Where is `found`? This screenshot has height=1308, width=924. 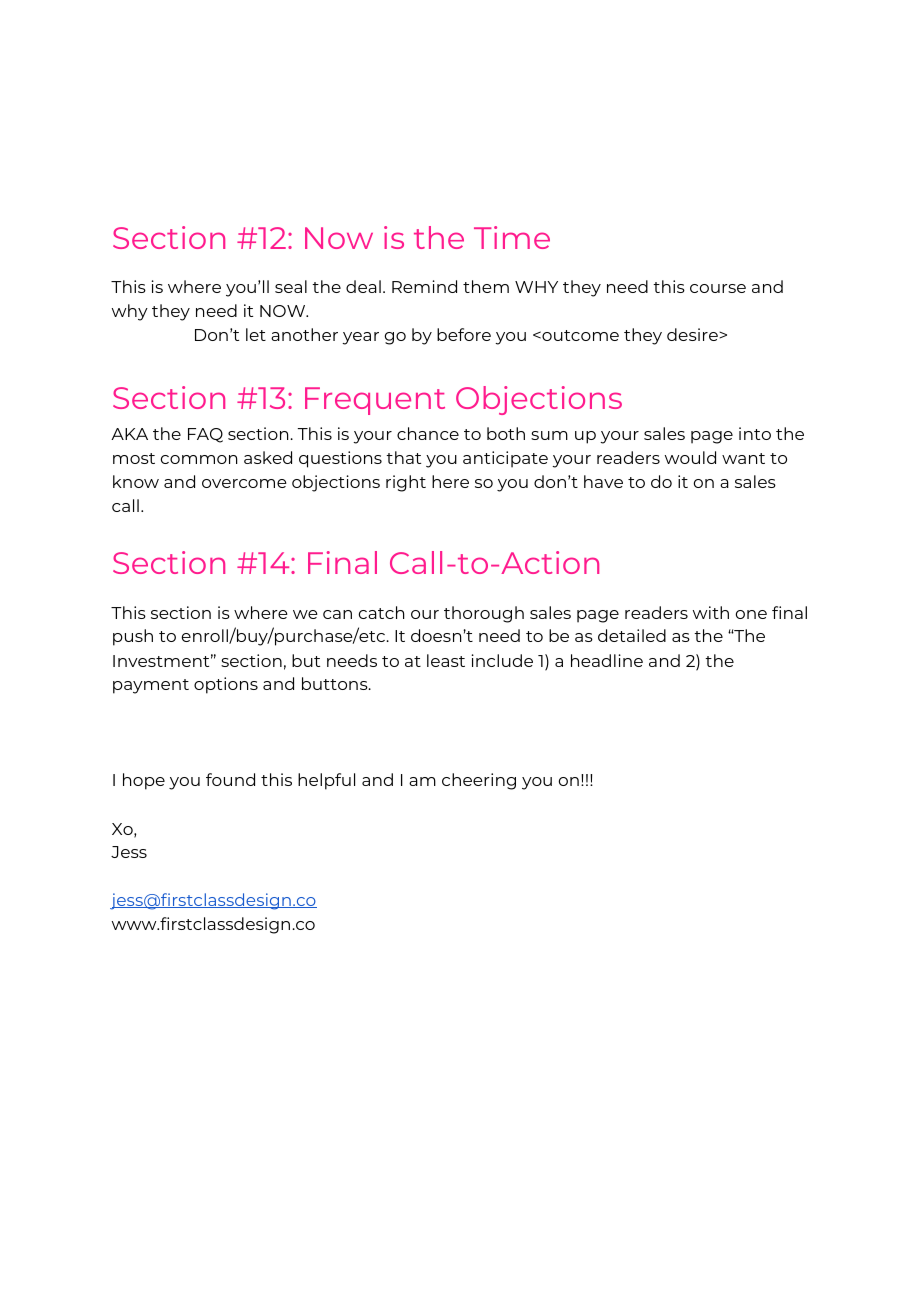 found is located at coordinates (230, 779).
